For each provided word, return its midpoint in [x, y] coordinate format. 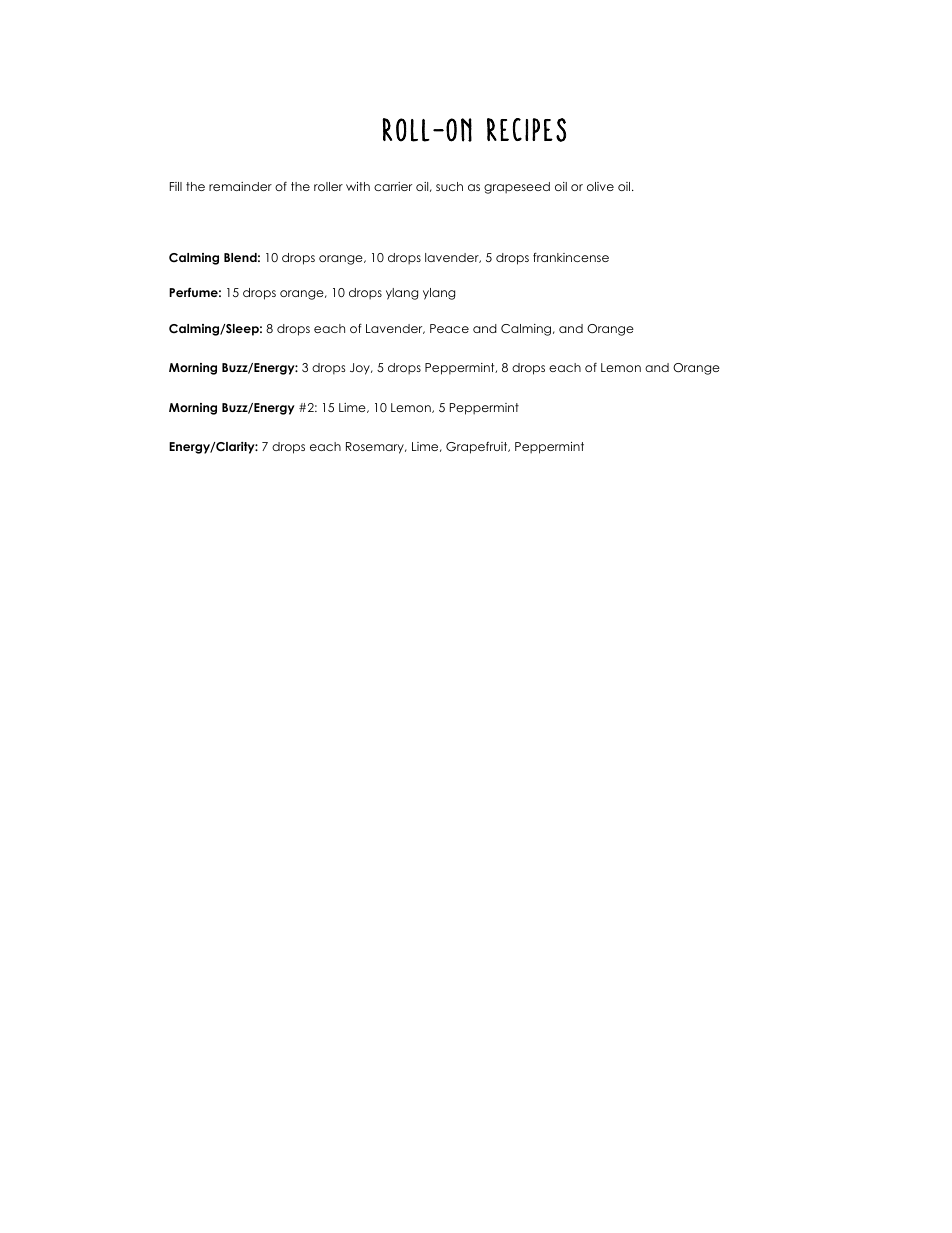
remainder [240, 186]
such [449, 186]
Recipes [526, 130]
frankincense [571, 257]
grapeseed [517, 188]
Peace [449, 328]
